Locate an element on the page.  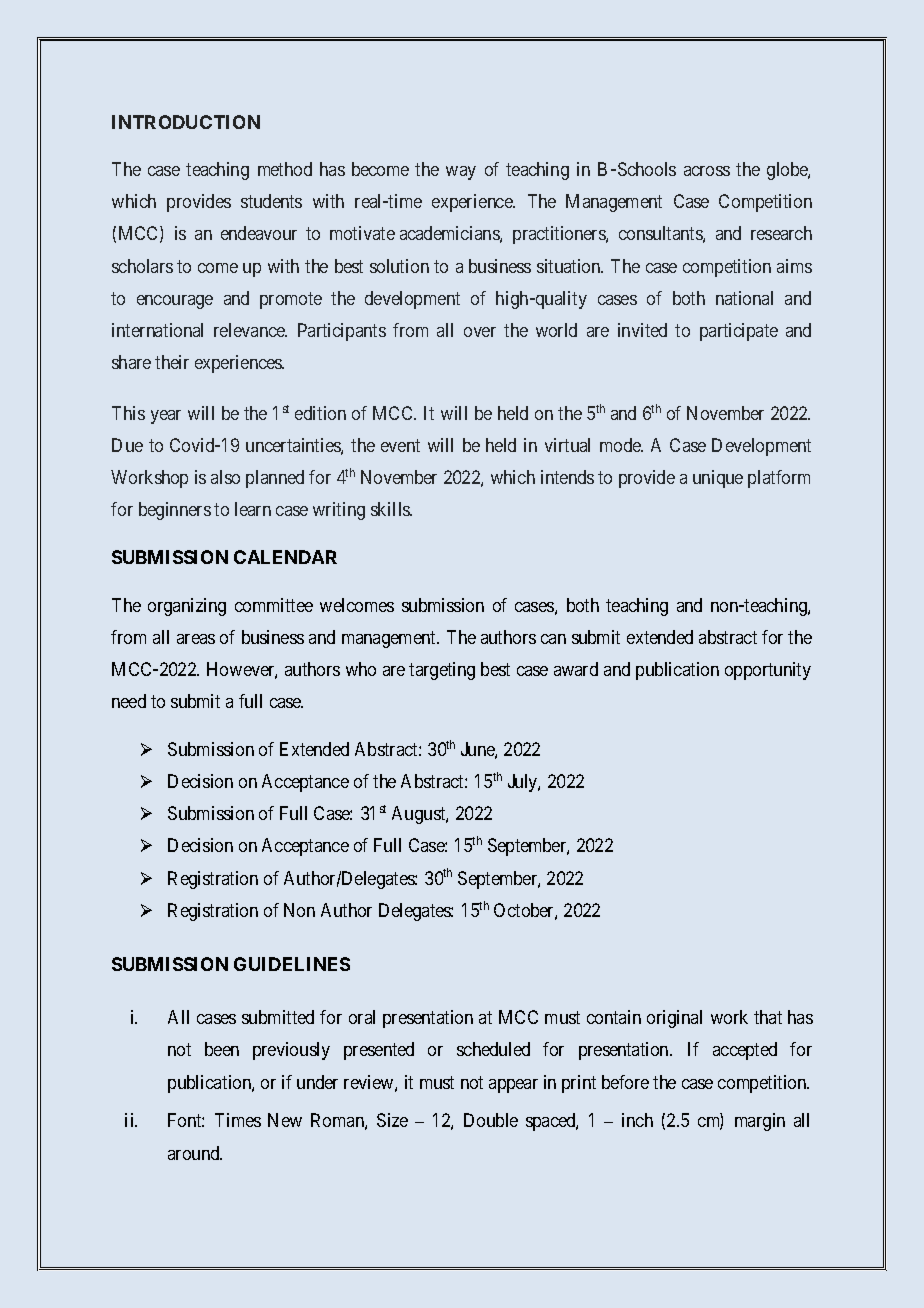
INTRODUCTION is located at coordinates (186, 122).
